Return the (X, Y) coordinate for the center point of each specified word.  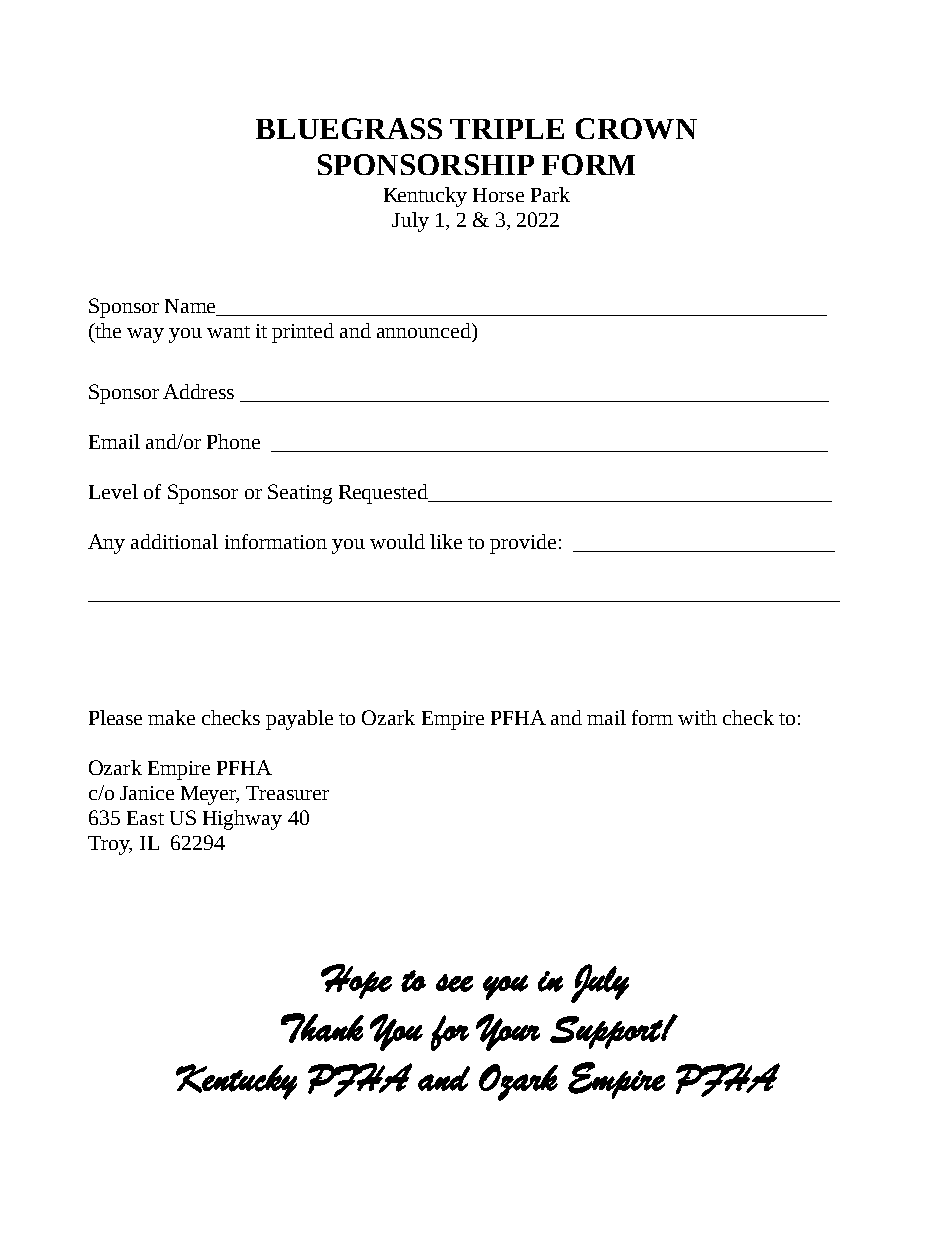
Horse (498, 195)
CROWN (636, 128)
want (228, 332)
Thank (322, 1028)
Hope (356, 981)
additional (174, 541)
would (397, 541)
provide (523, 544)
